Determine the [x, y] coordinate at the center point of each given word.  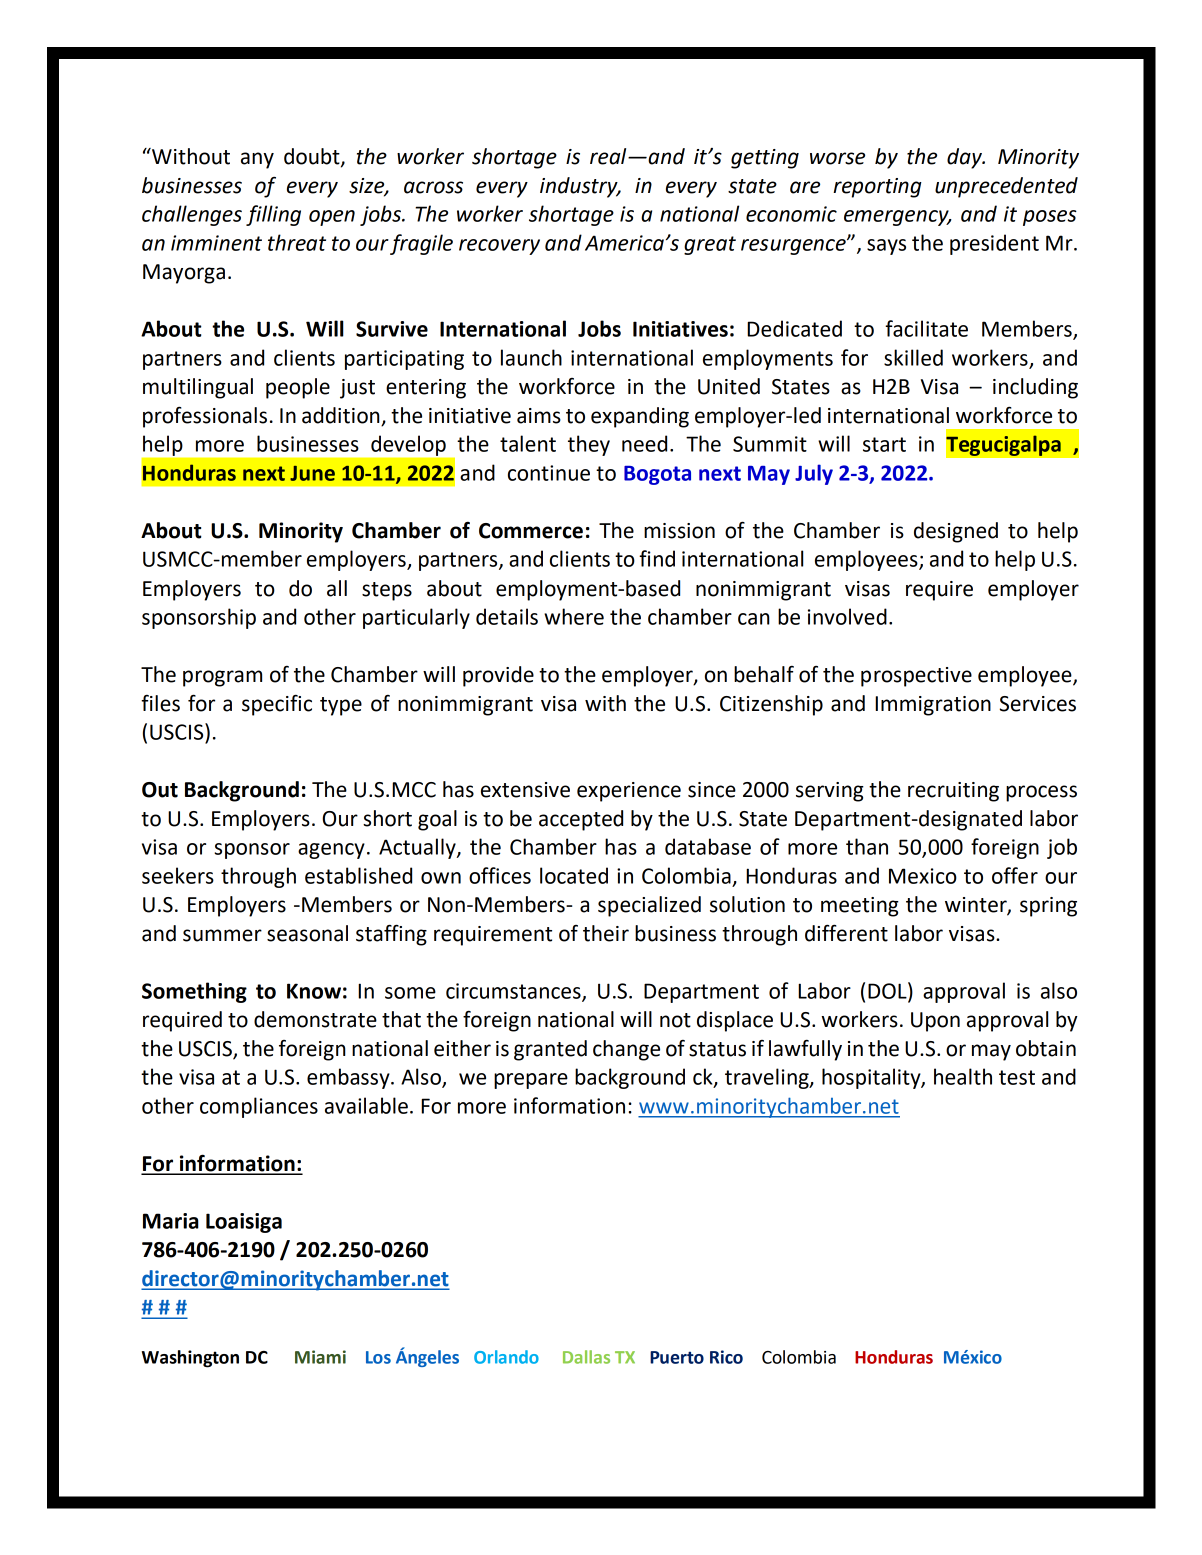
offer [1015, 875]
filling [273, 215]
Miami [320, 1357]
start [884, 444]
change [626, 1050]
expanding [640, 417]
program [222, 678]
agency [331, 851]
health [963, 1076]
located [574, 875]
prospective [916, 677]
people [298, 388]
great [710, 245]
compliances [259, 1107]
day [965, 158]
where [574, 616]
